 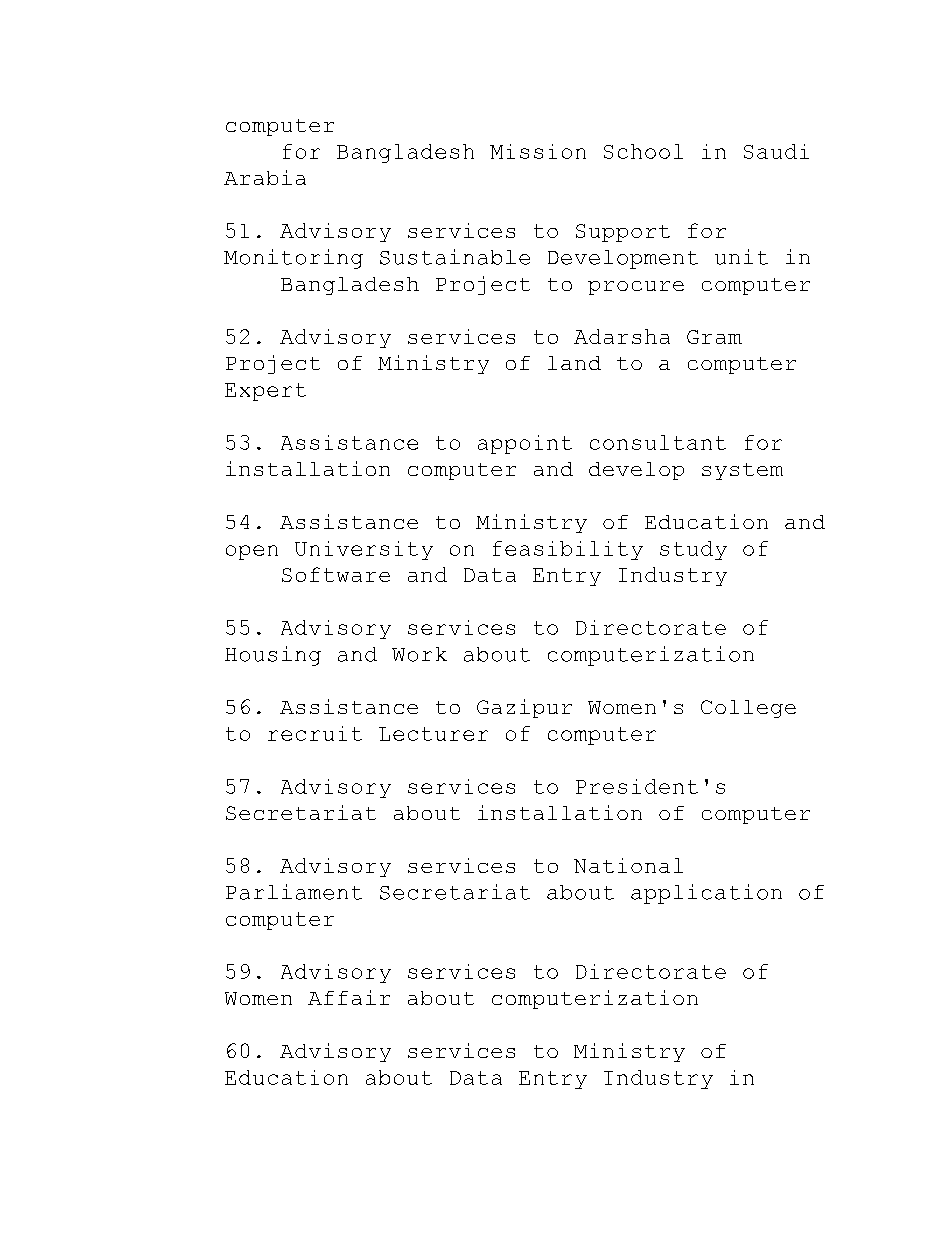 I want to click on National, so click(x=628, y=865).
